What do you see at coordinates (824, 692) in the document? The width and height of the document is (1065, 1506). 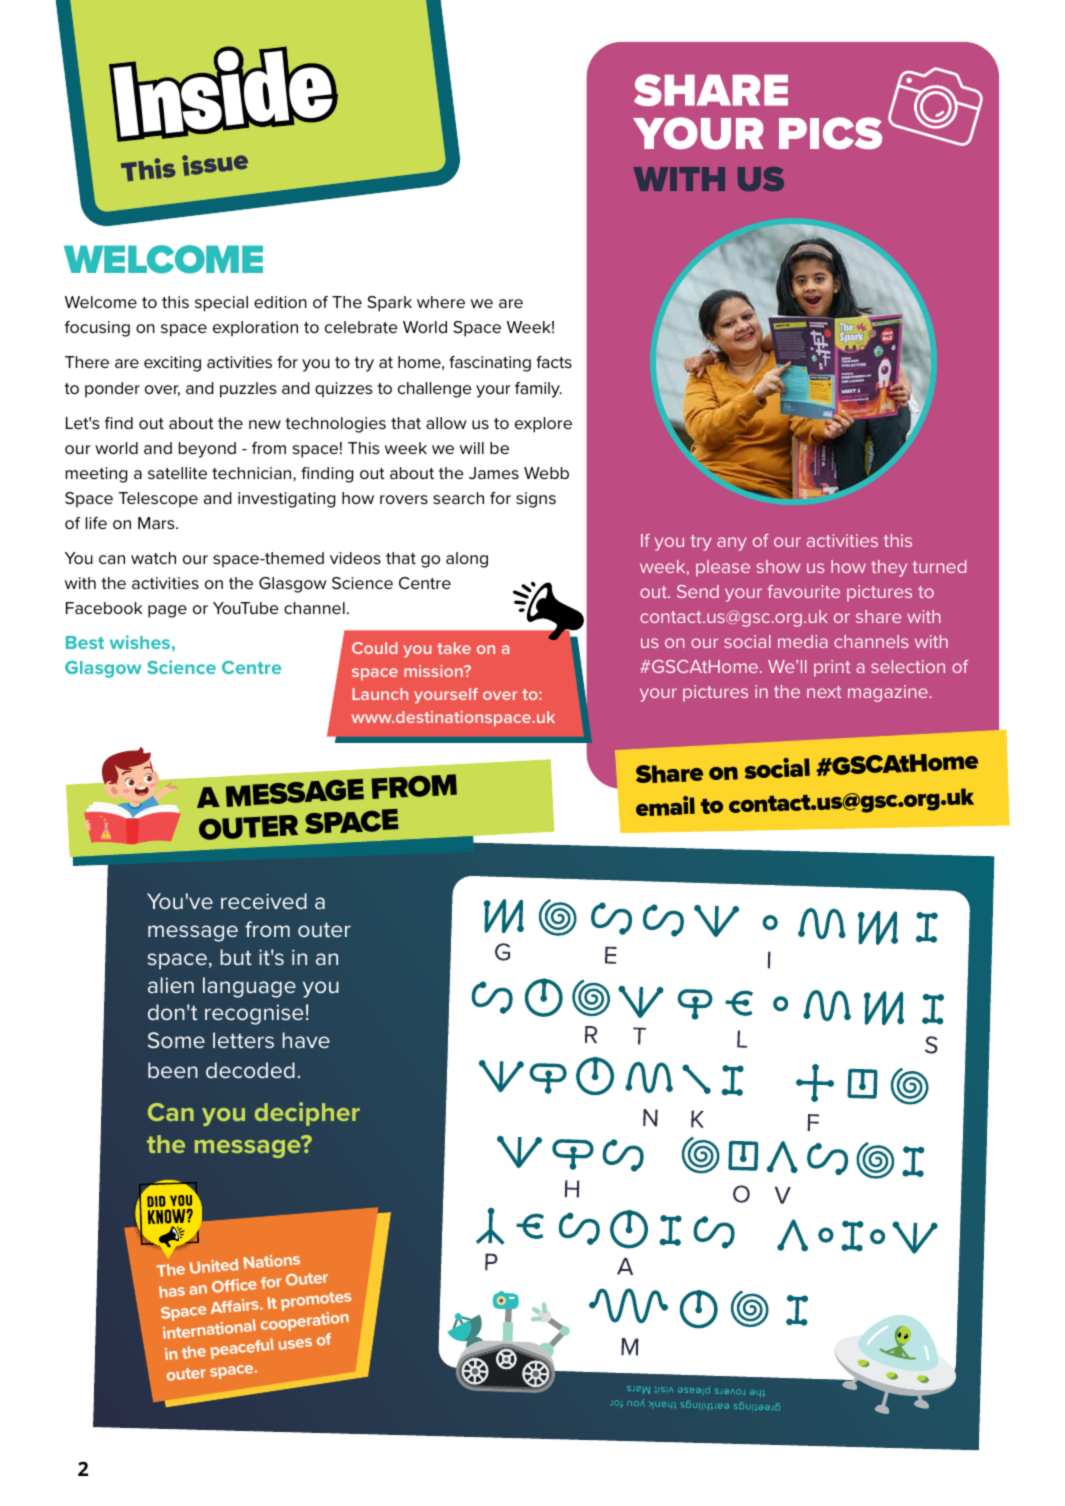 I see `next` at bounding box center [824, 692].
